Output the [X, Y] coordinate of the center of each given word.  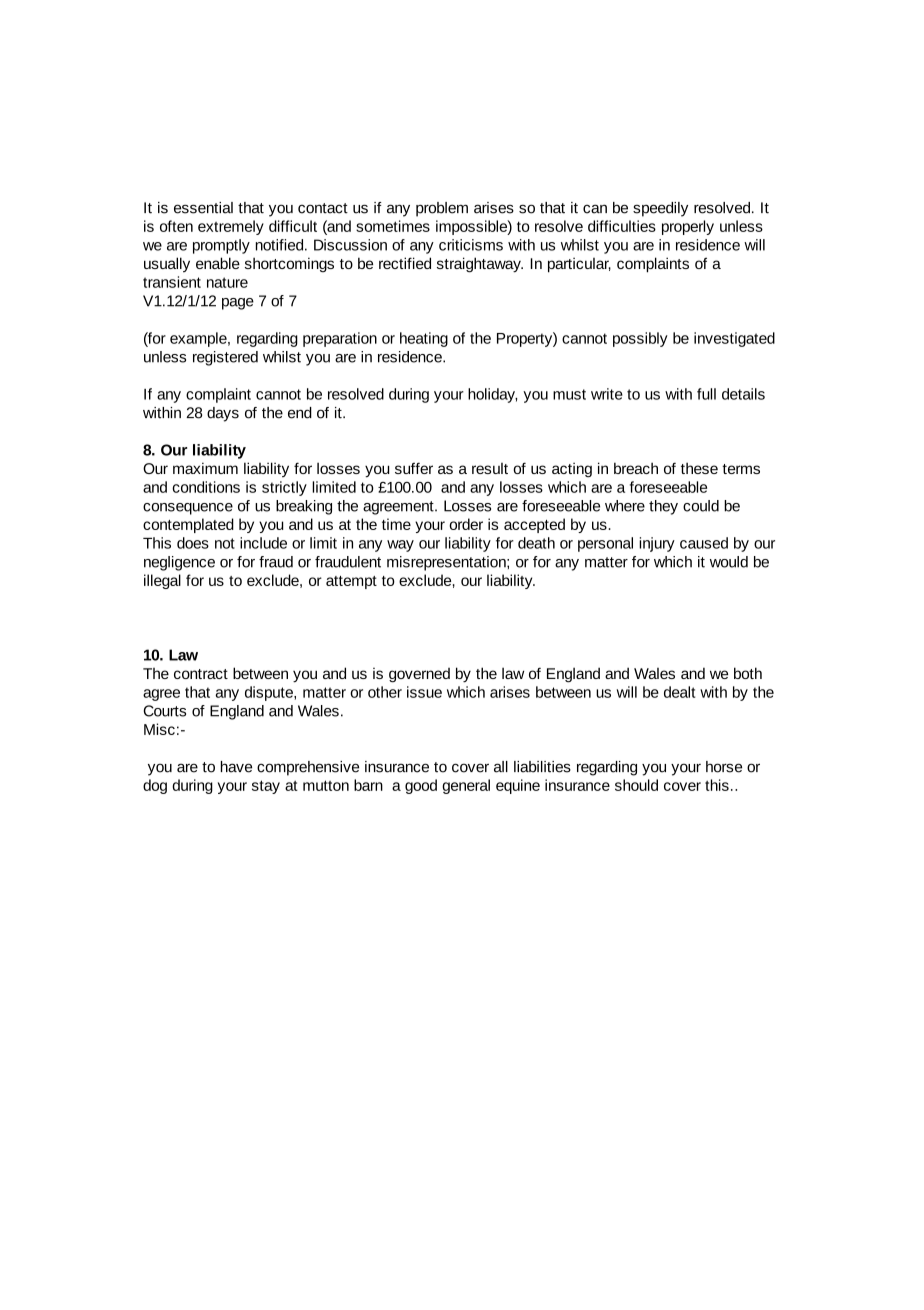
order [466, 524]
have [236, 767]
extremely [231, 227]
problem [442, 209]
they [663, 507]
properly [688, 227]
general [466, 786]
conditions [206, 487]
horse [724, 767]
